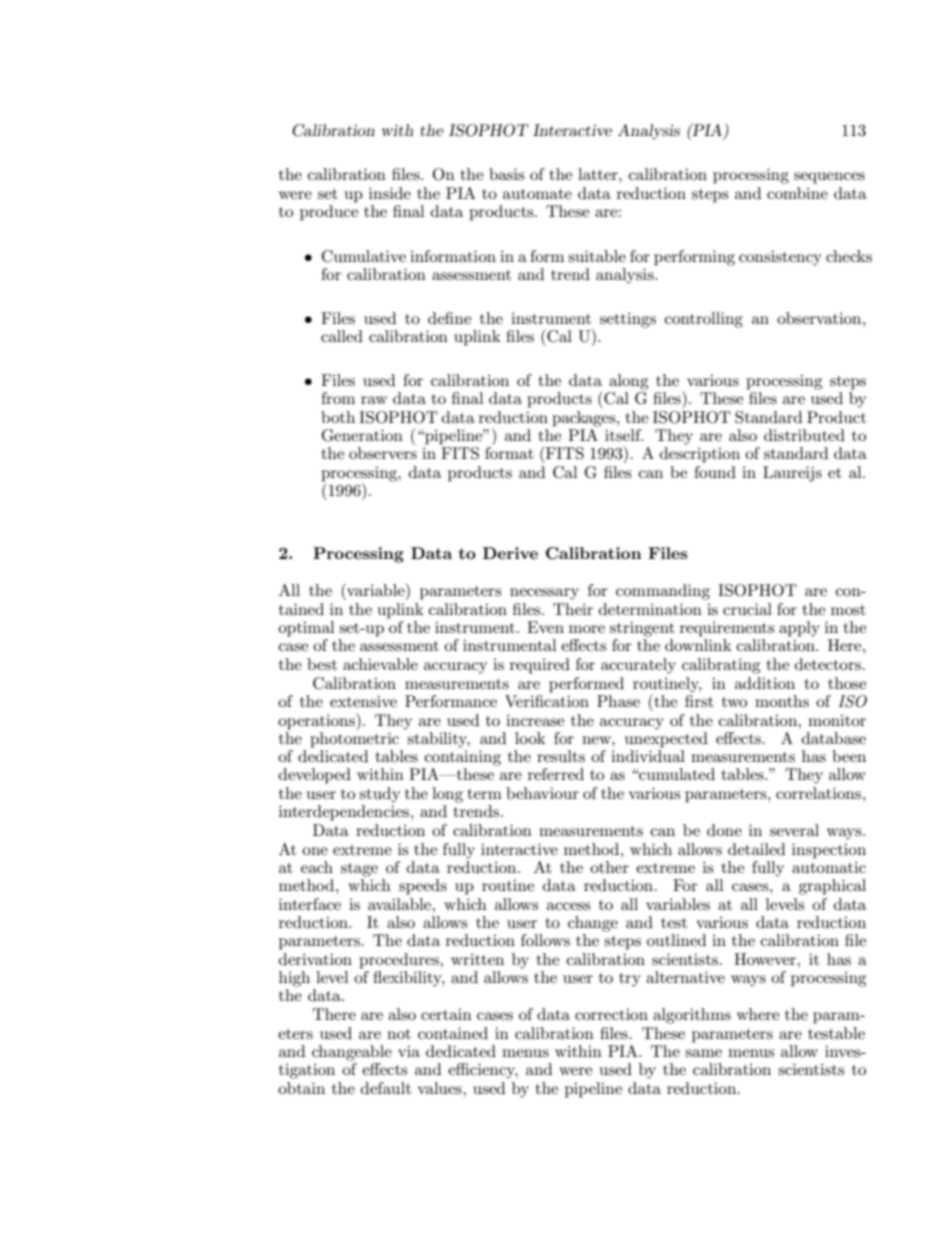  What do you see at coordinates (386, 1088) in the document?
I see `default` at bounding box center [386, 1088].
